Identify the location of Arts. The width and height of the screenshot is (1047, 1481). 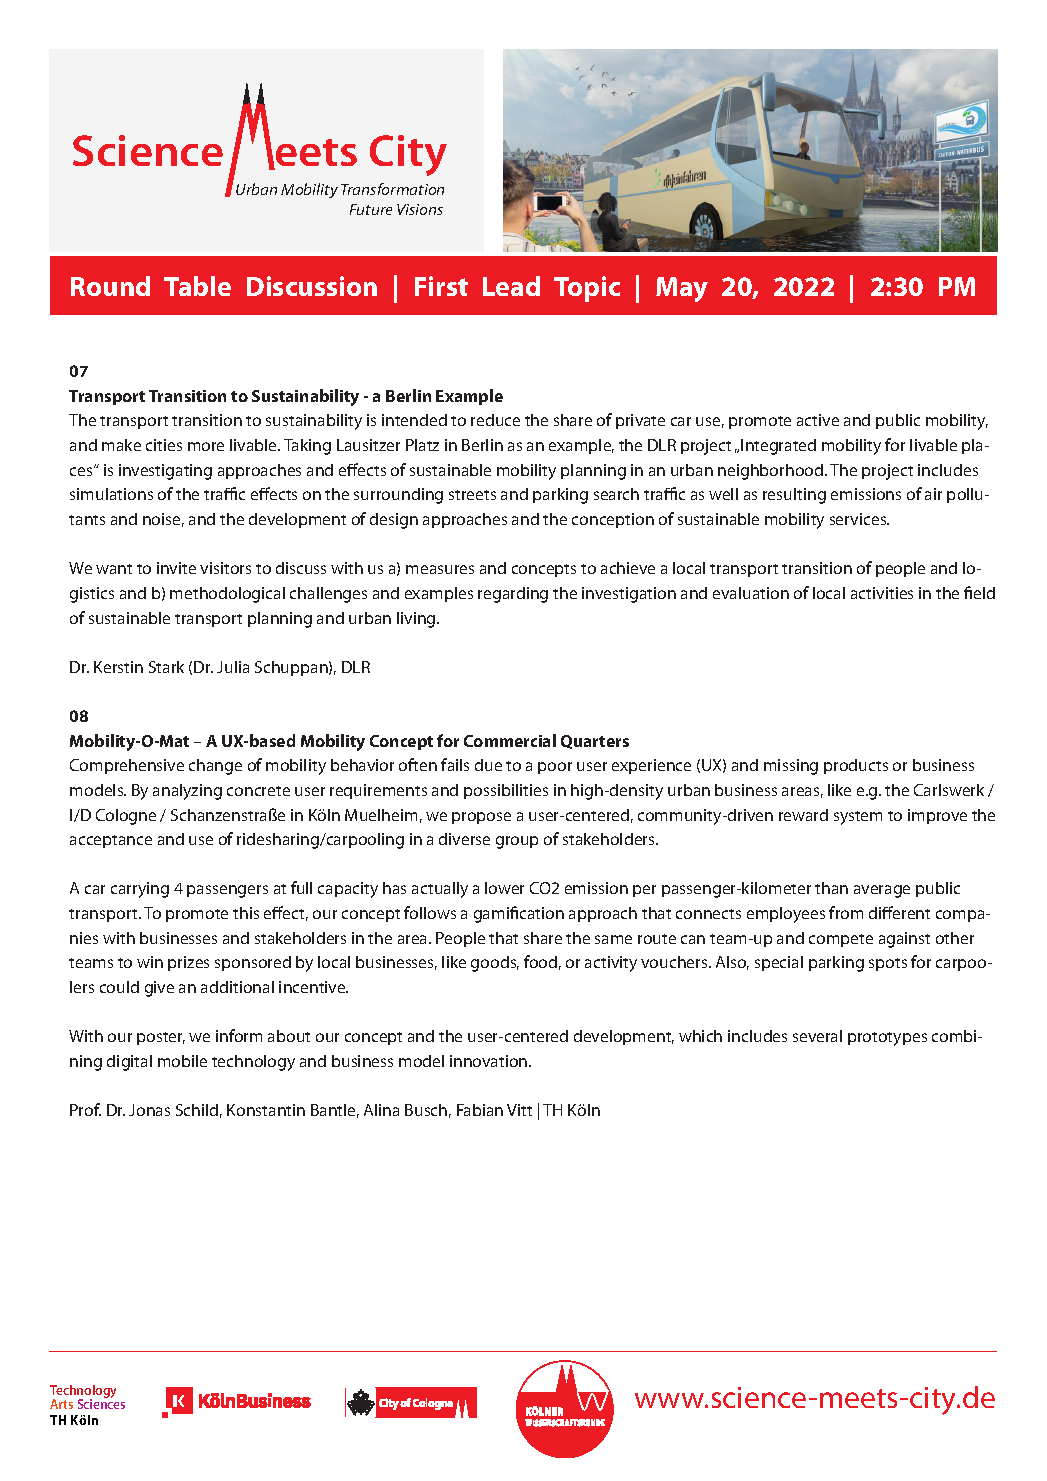
(61, 1404).
